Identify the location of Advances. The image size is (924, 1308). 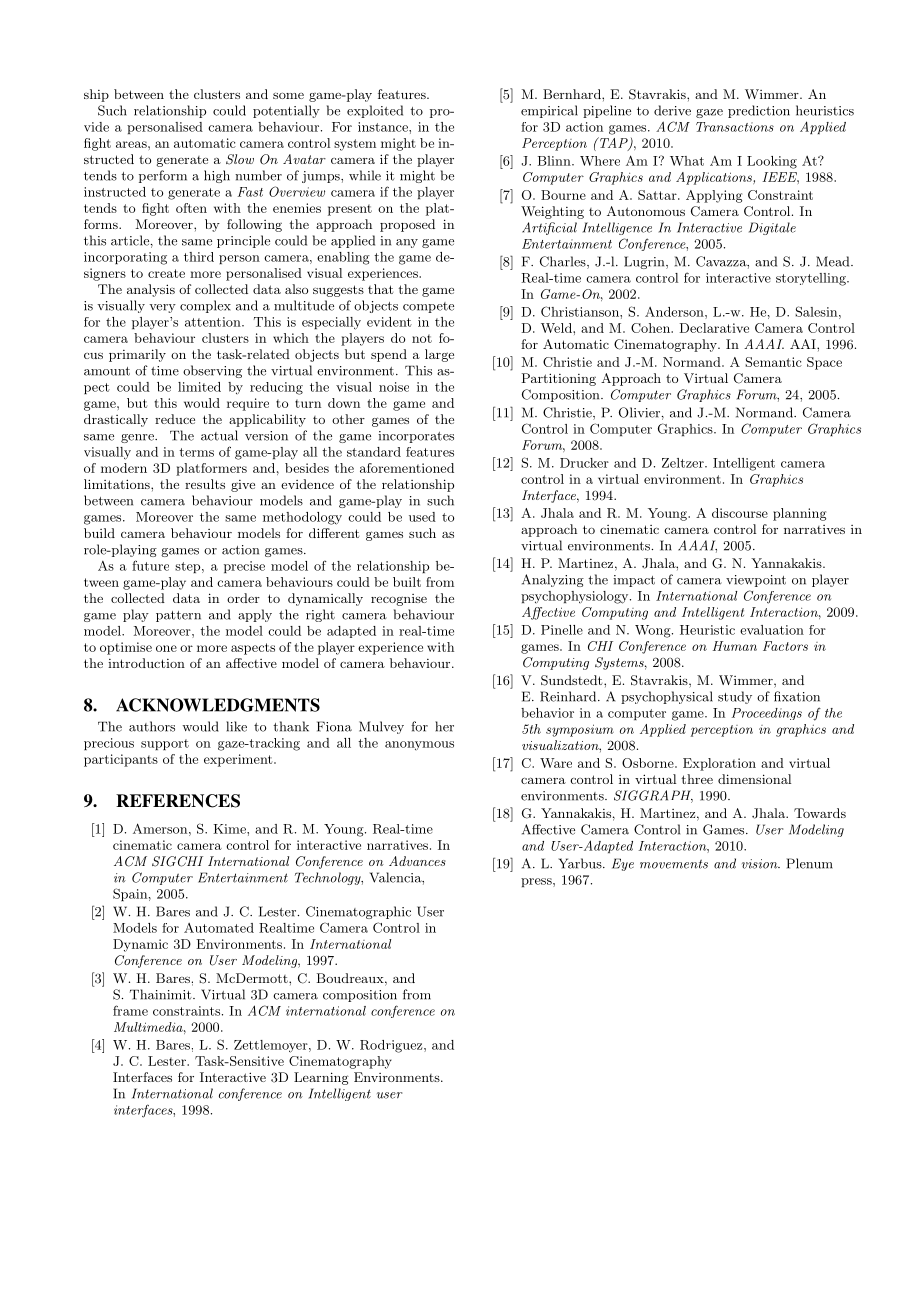
(417, 861).
